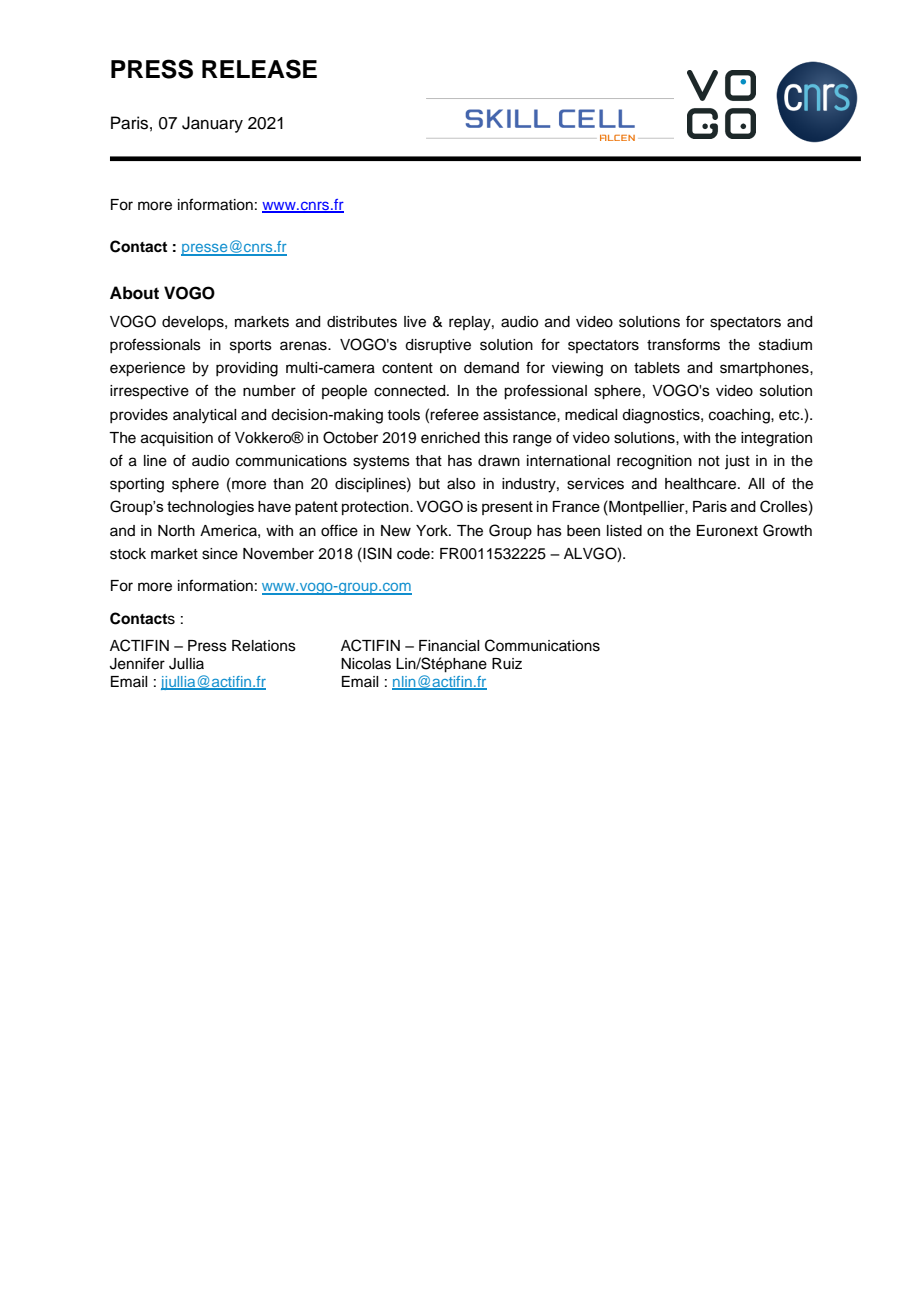  Describe the element at coordinates (212, 124) in the screenshot. I see `January` at that location.
